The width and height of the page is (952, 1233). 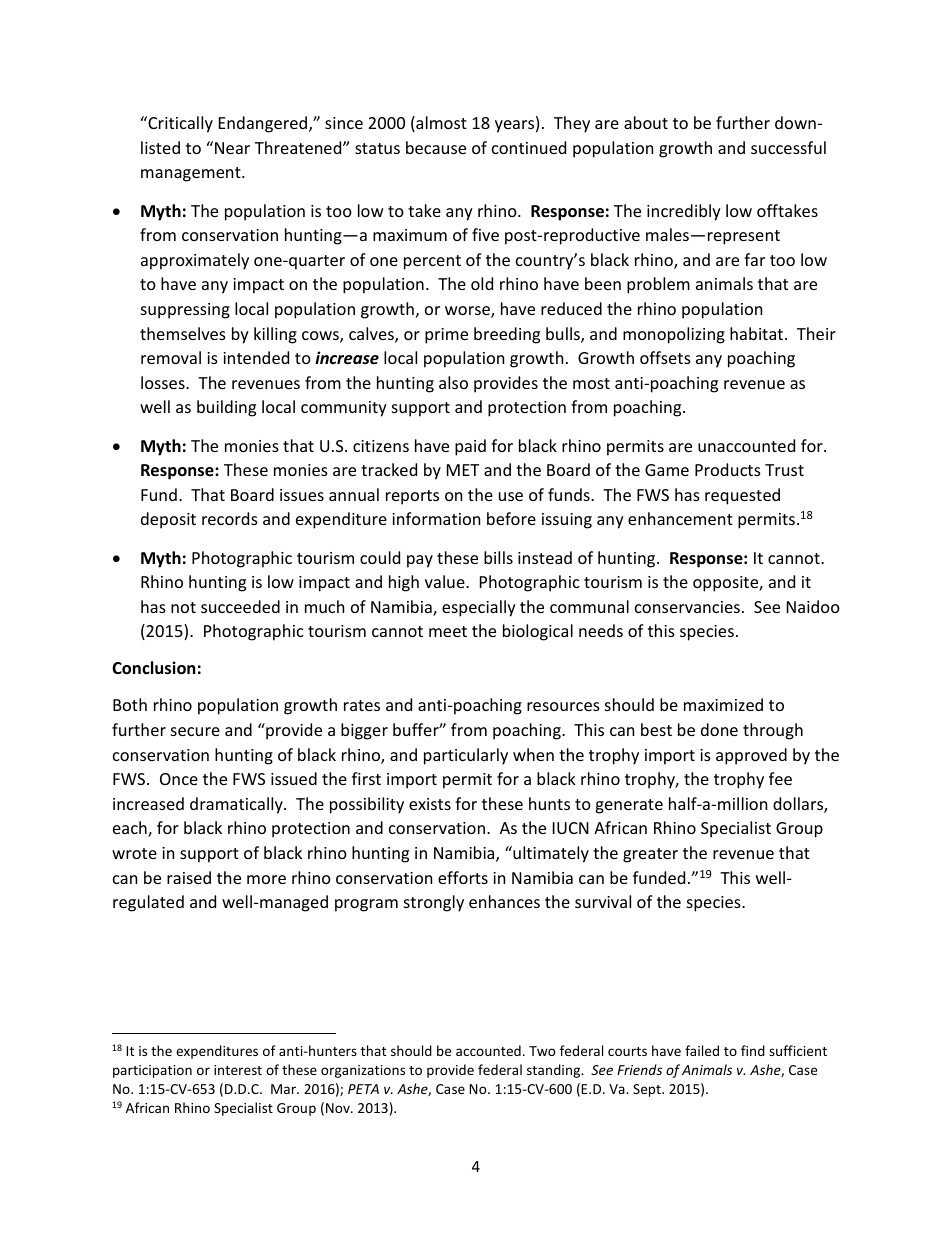 What do you see at coordinates (728, 469) in the page?
I see `Products` at bounding box center [728, 469].
